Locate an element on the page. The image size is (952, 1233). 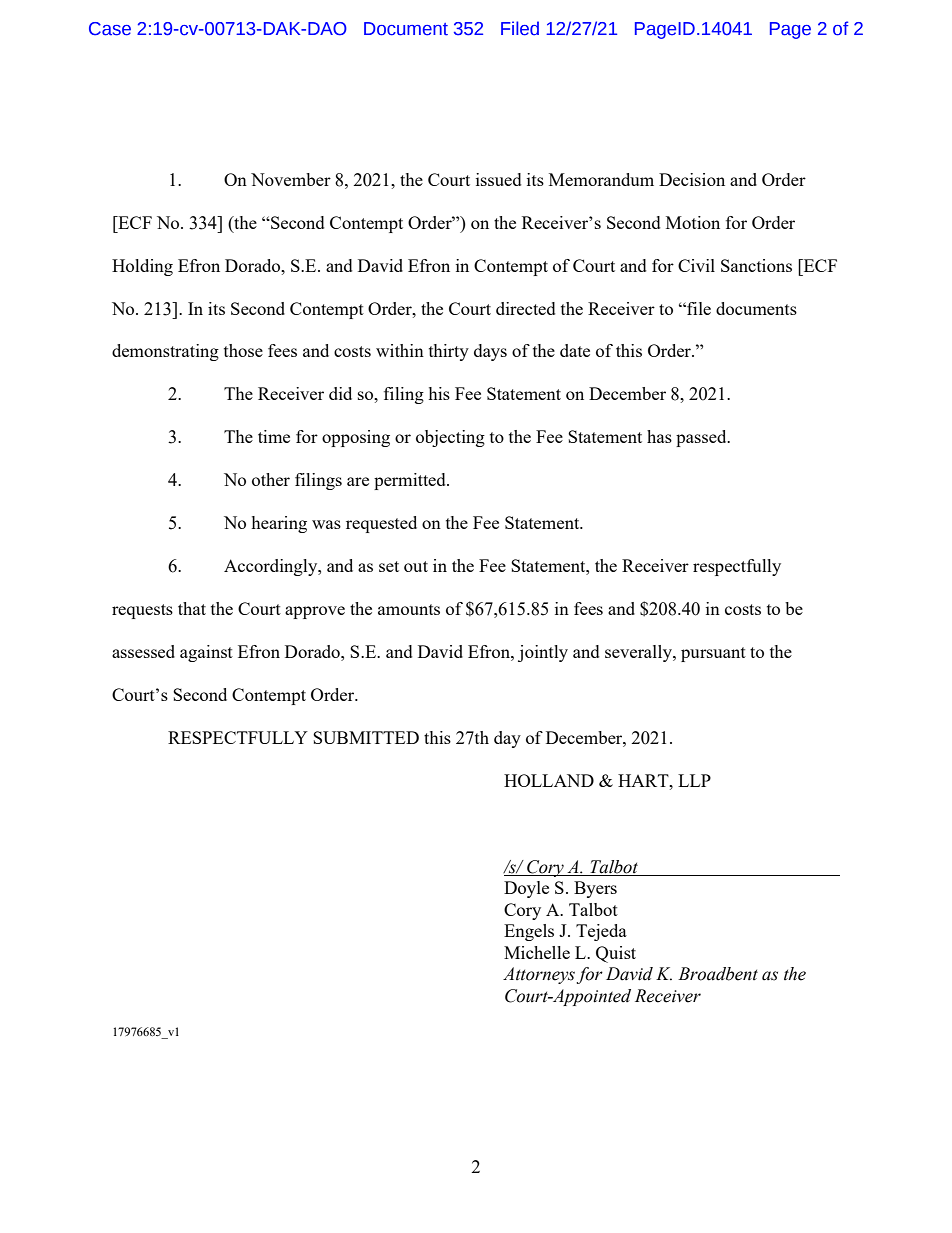
other is located at coordinates (271, 479).
